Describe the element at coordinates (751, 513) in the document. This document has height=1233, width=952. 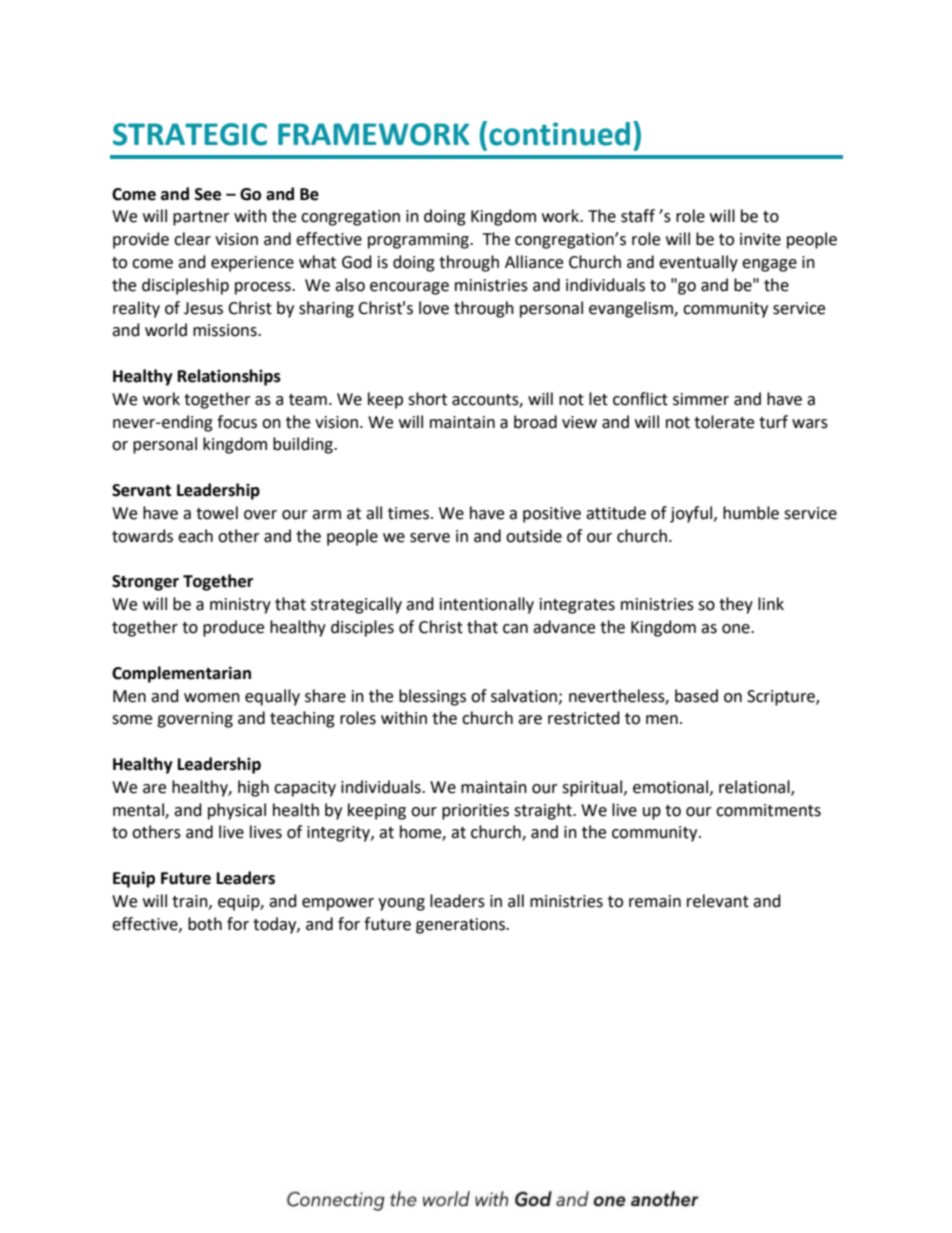
I see `humble` at that location.
